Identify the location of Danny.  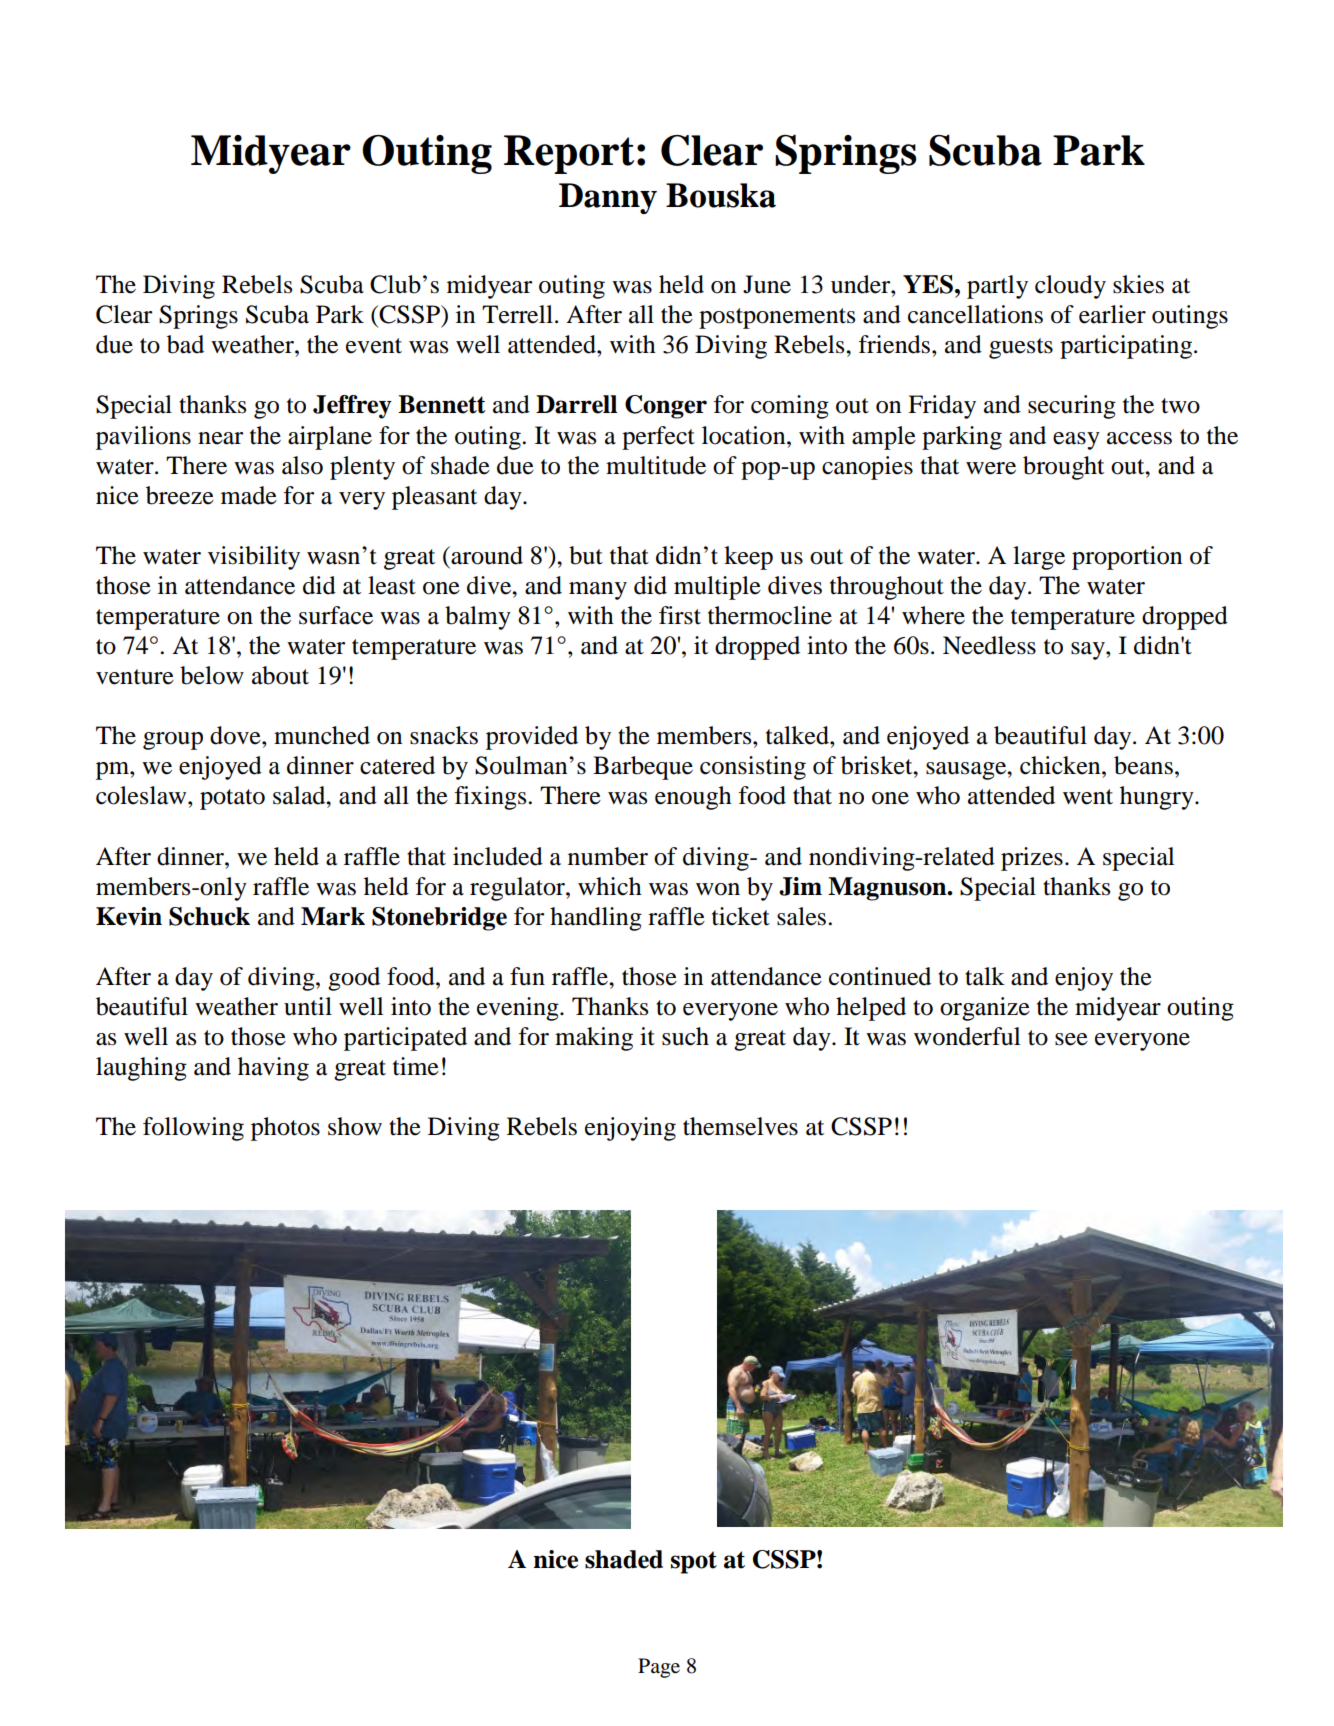
(608, 198).
